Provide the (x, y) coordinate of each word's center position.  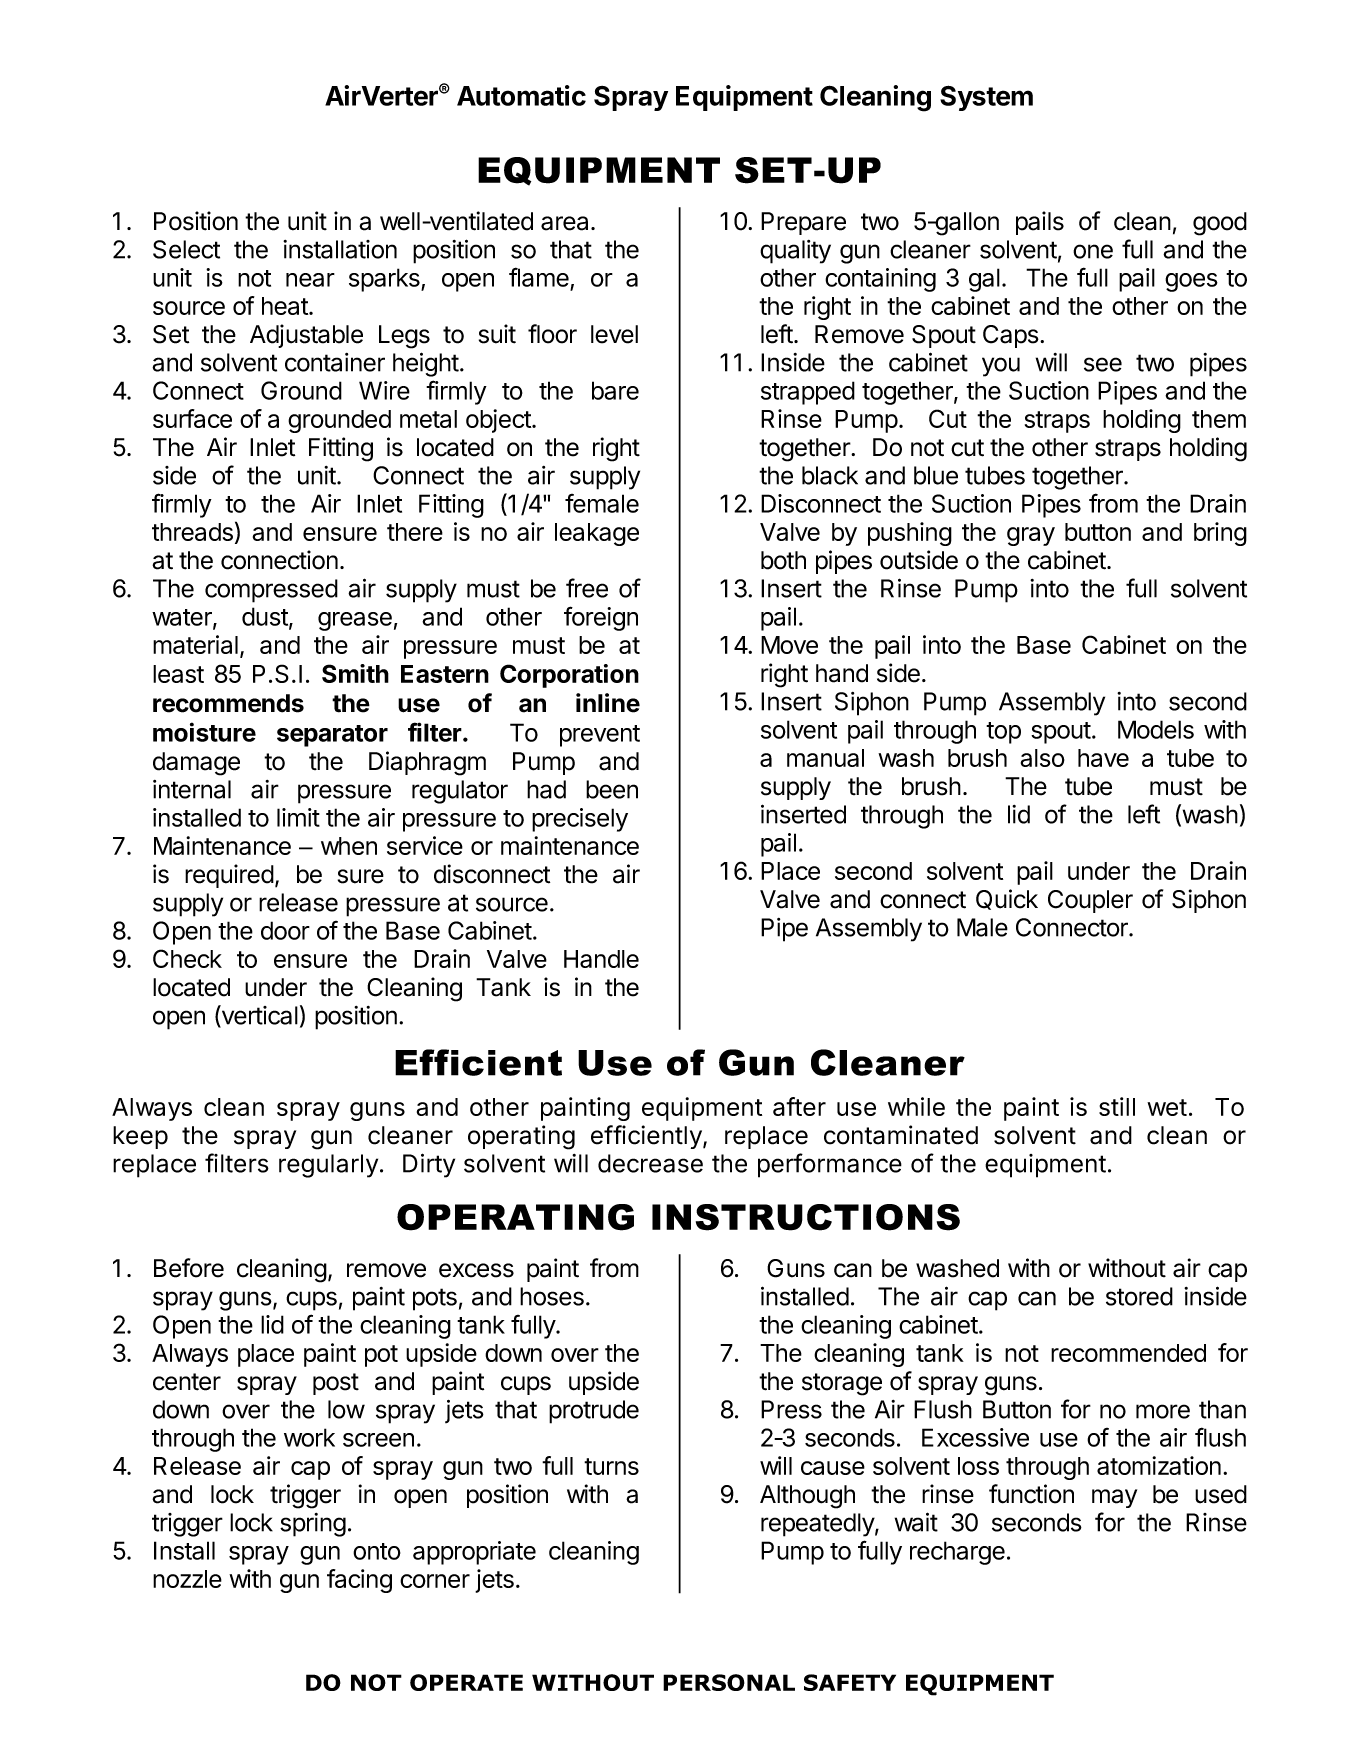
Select (186, 249)
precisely (580, 820)
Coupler (1090, 901)
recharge (957, 1553)
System (986, 98)
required (229, 876)
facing (359, 1581)
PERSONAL (729, 1682)
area (566, 223)
